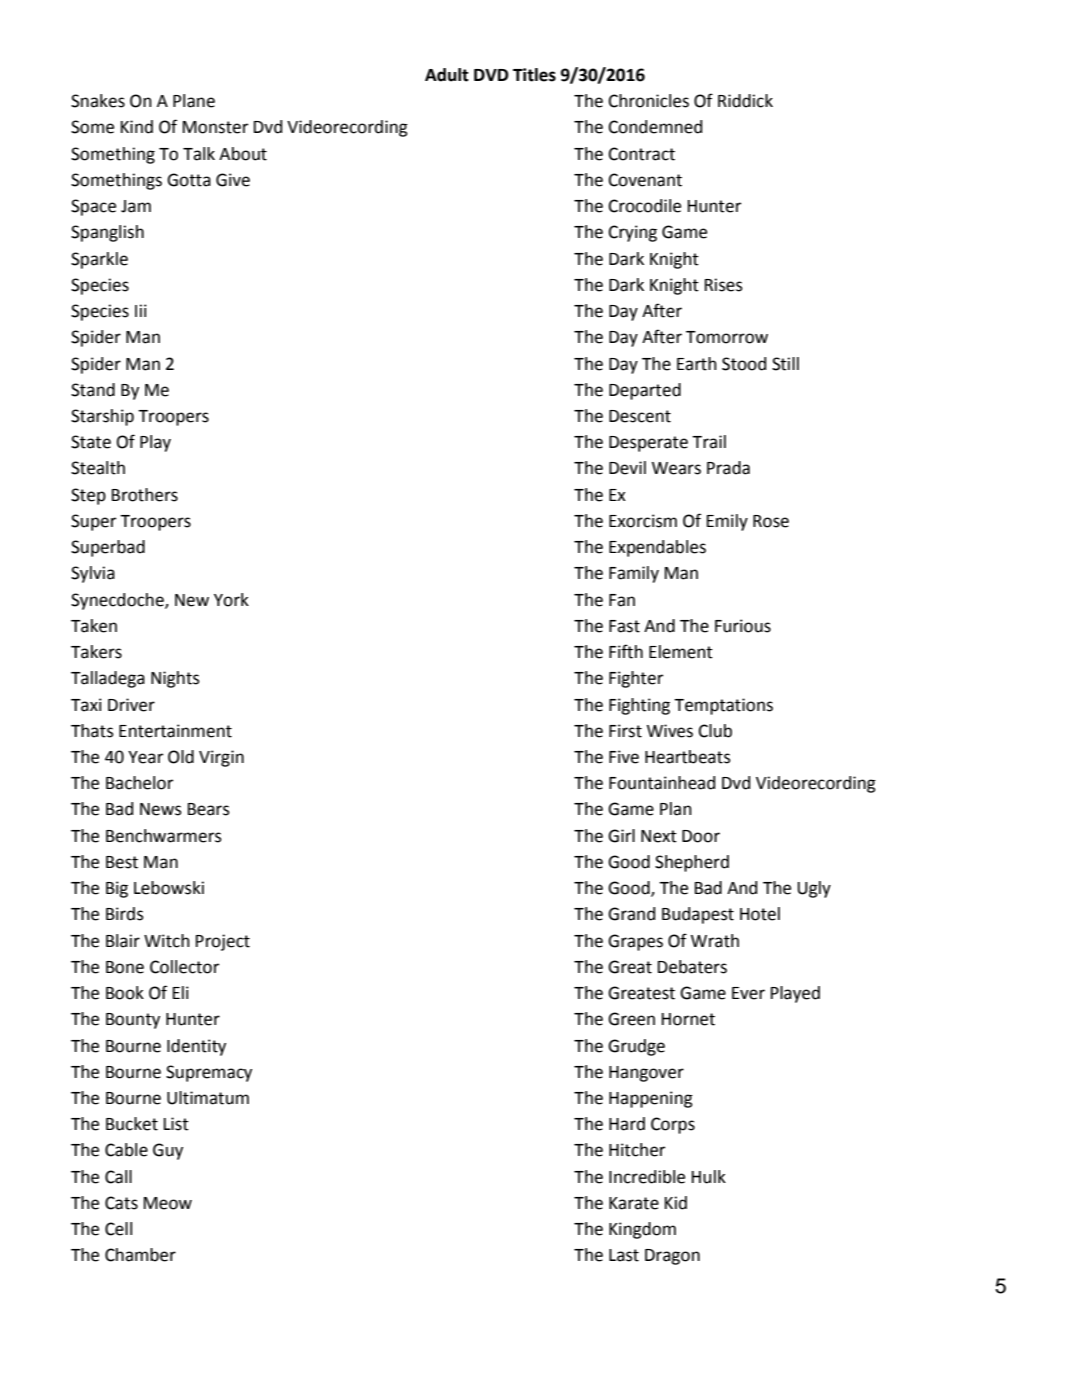  What do you see at coordinates (728, 468) in the document?
I see `Prada` at bounding box center [728, 468].
